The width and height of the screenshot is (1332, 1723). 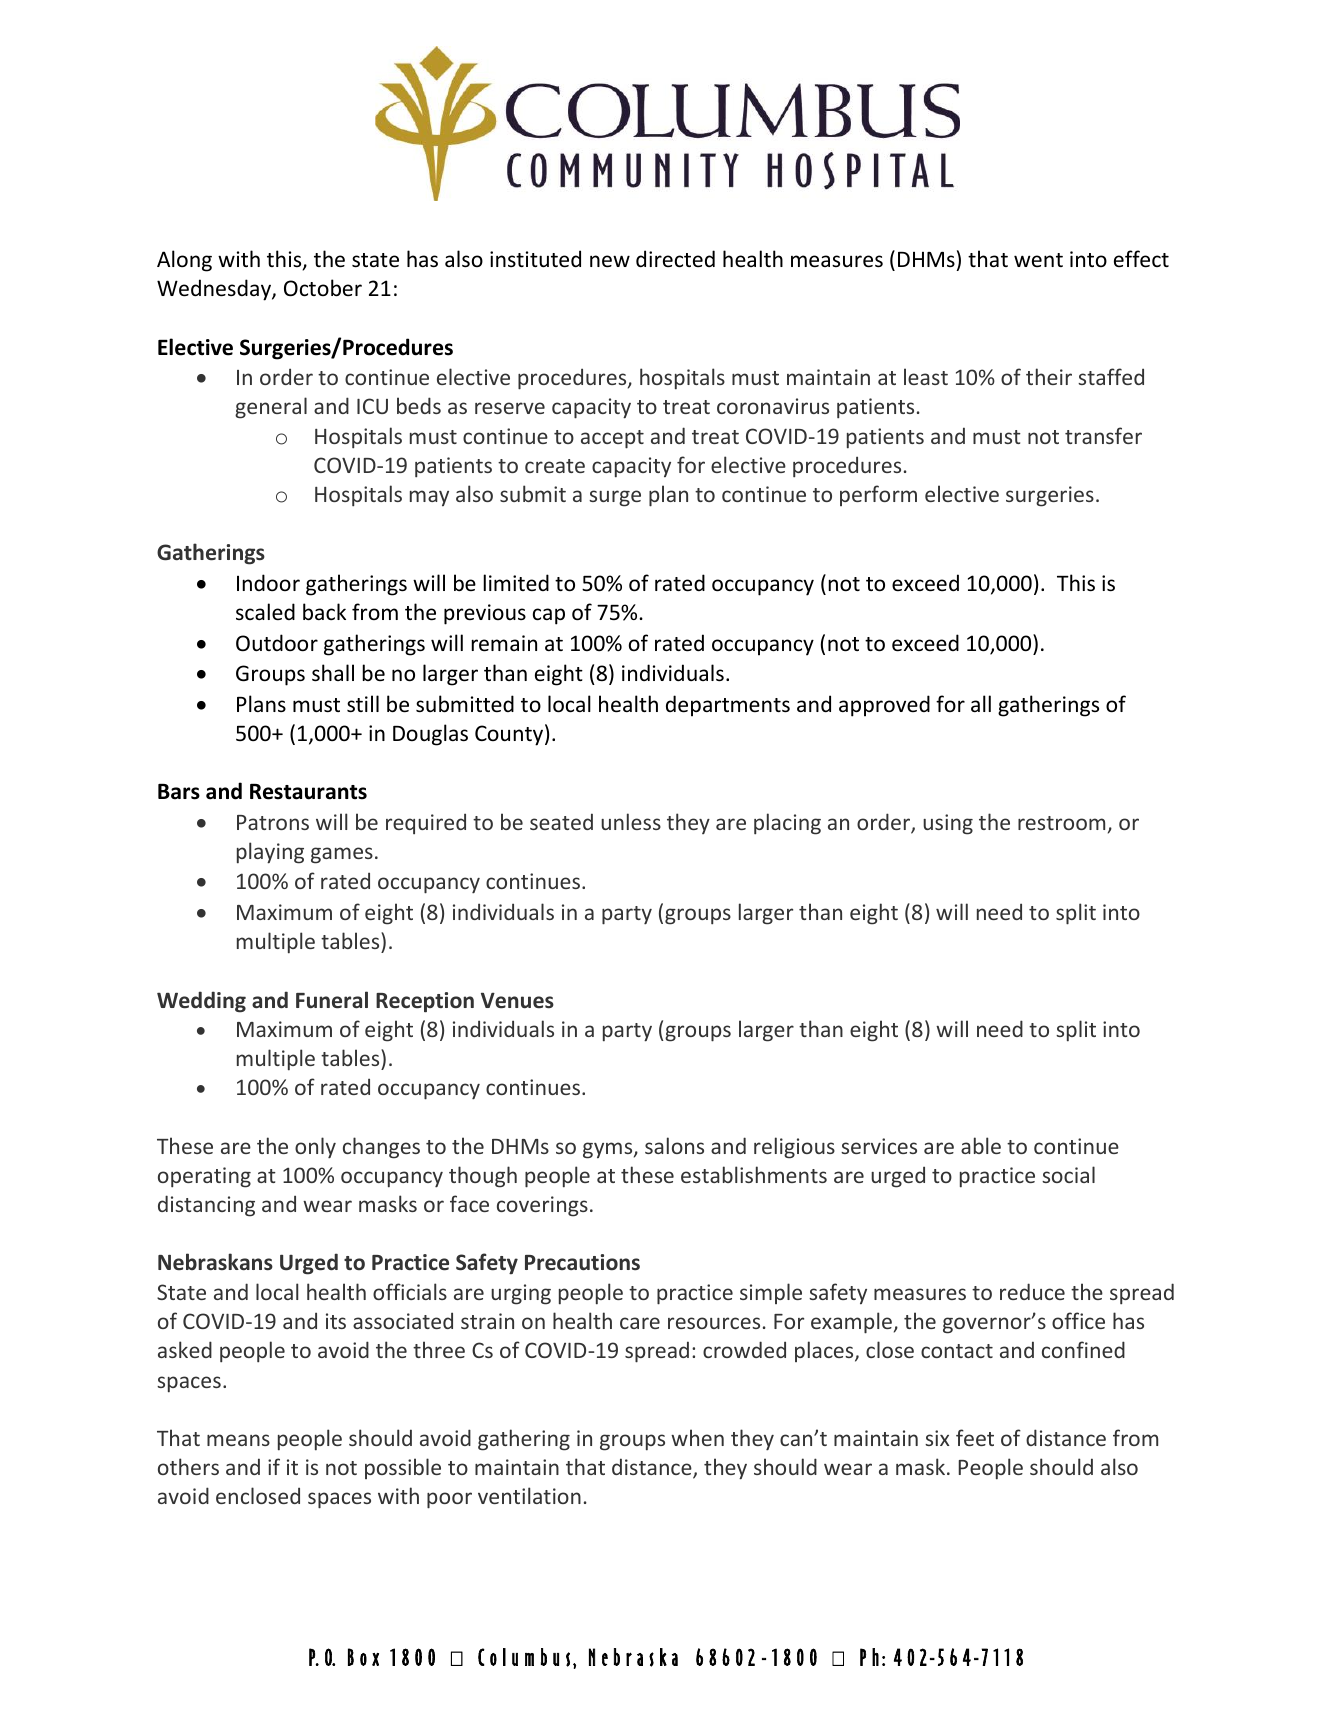 What do you see at coordinates (516, 582) in the screenshot?
I see `limited` at bounding box center [516, 582].
